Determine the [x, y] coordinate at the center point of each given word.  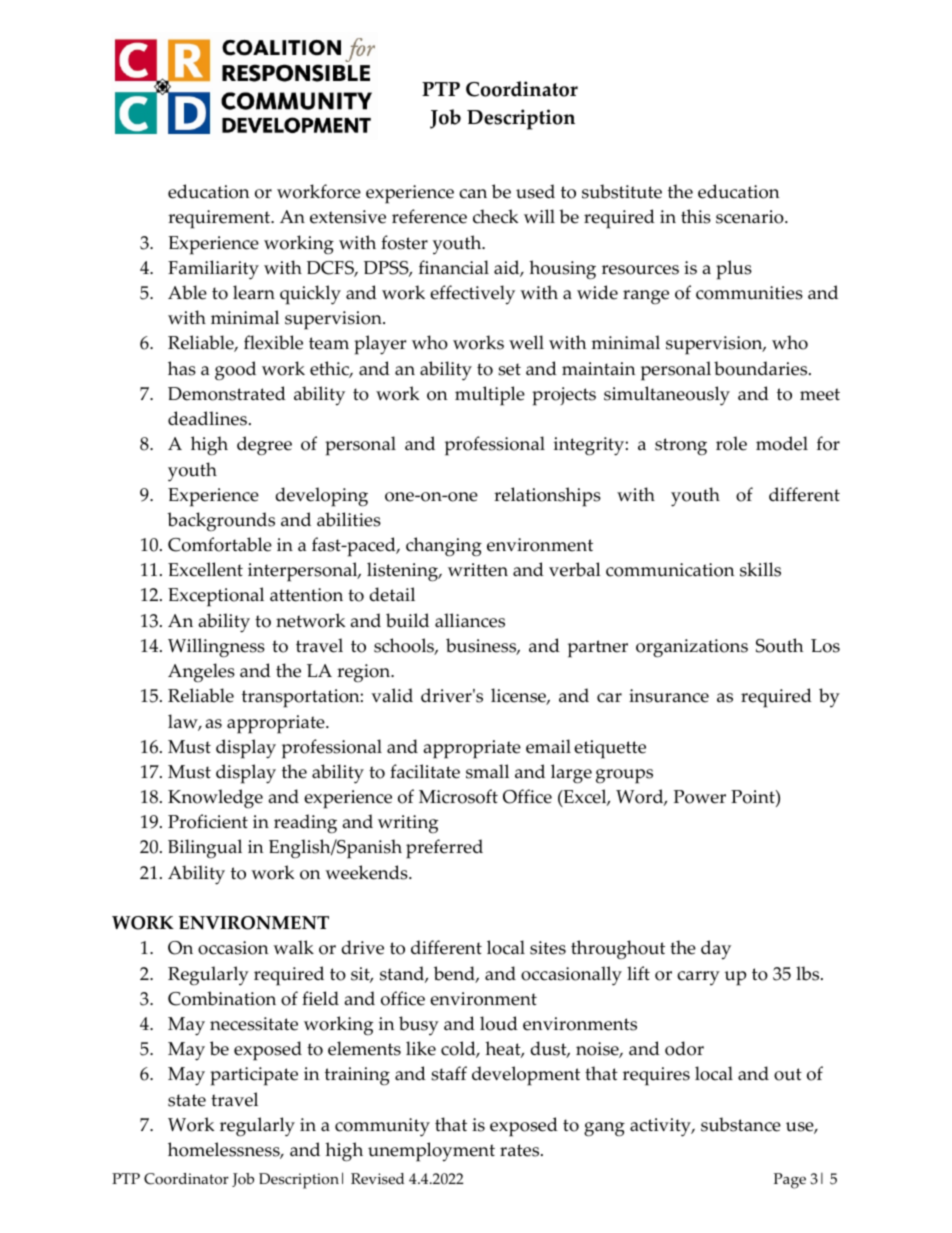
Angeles [201, 673]
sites [548, 948]
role [731, 443]
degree [264, 446]
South [780, 645]
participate [254, 1076]
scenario [751, 217]
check [495, 216]
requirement [220, 219]
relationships [547, 497]
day [716, 950]
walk [293, 947]
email [548, 746]
